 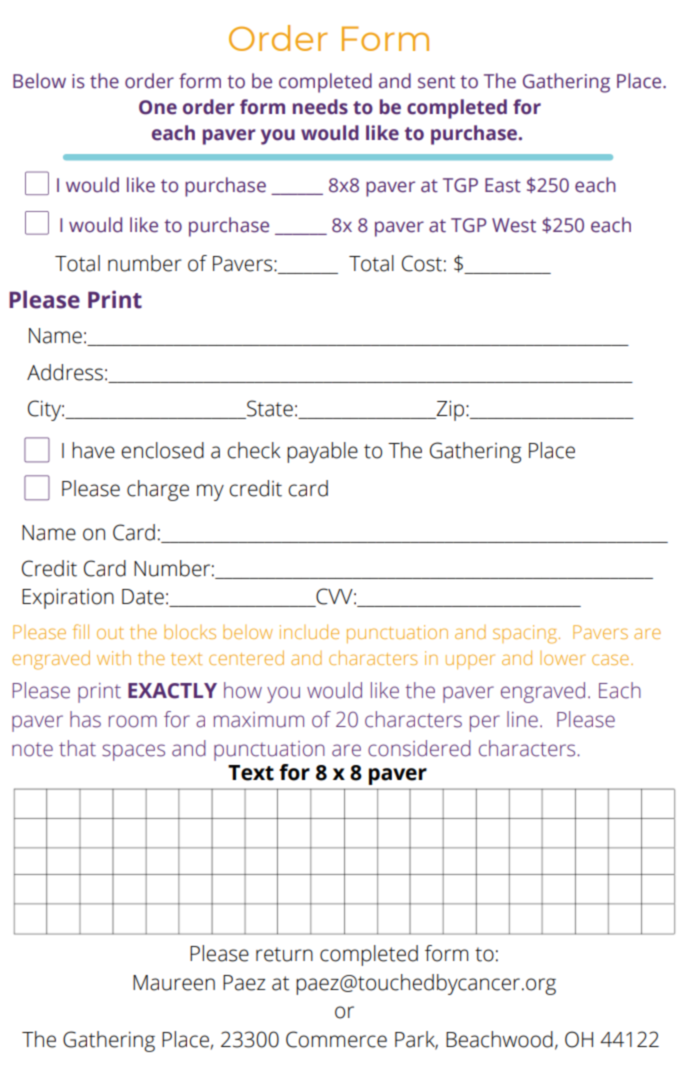 What do you see at coordinates (309, 631) in the screenshot?
I see `include` at bounding box center [309, 631].
